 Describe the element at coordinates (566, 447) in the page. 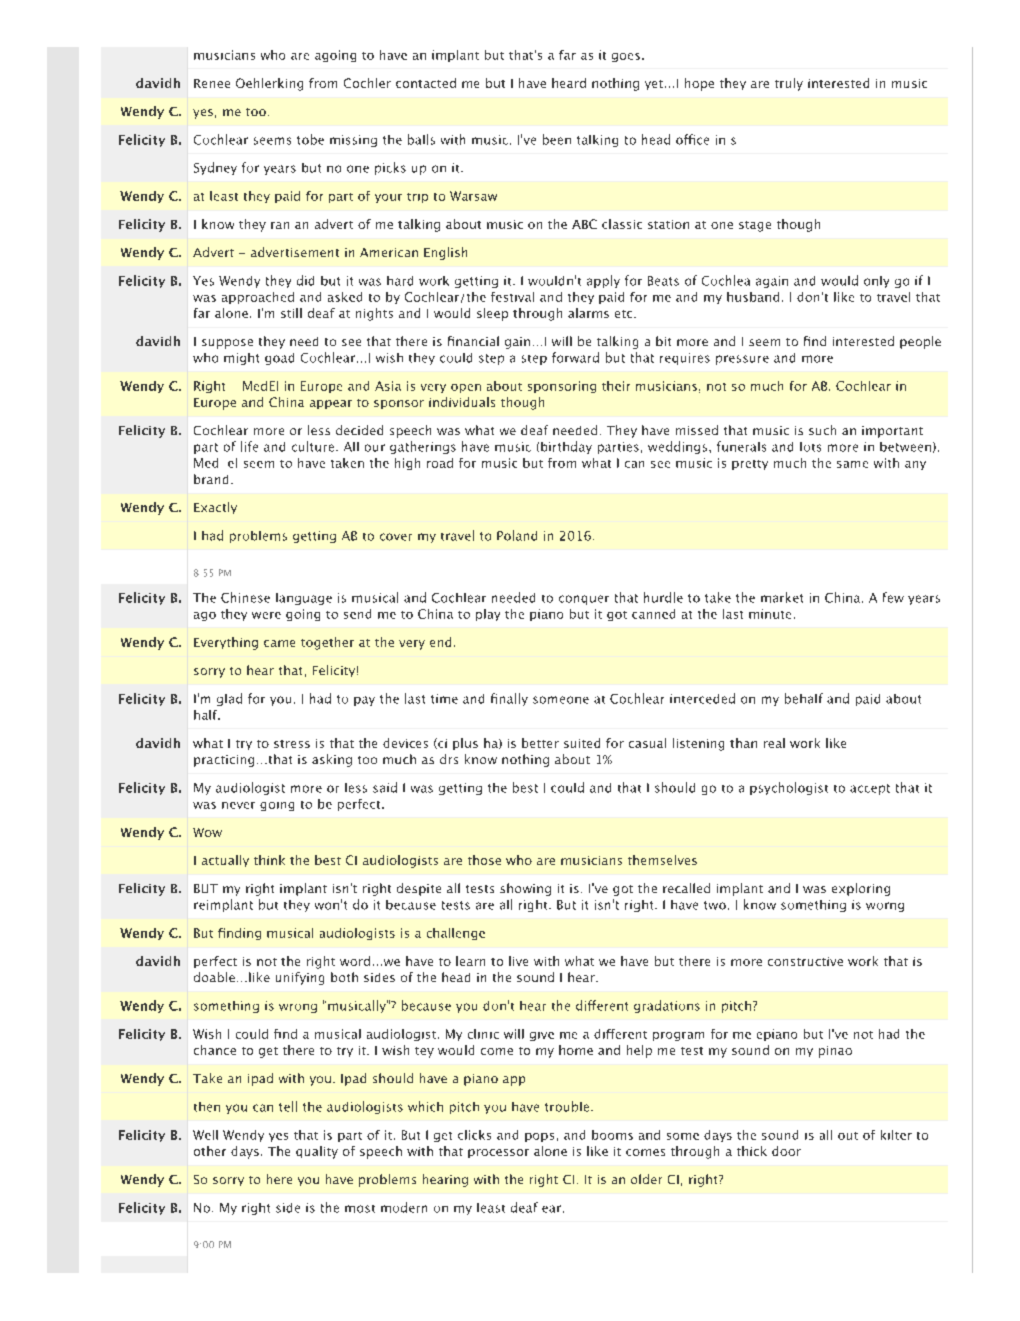

I see `birthday` at that location.
